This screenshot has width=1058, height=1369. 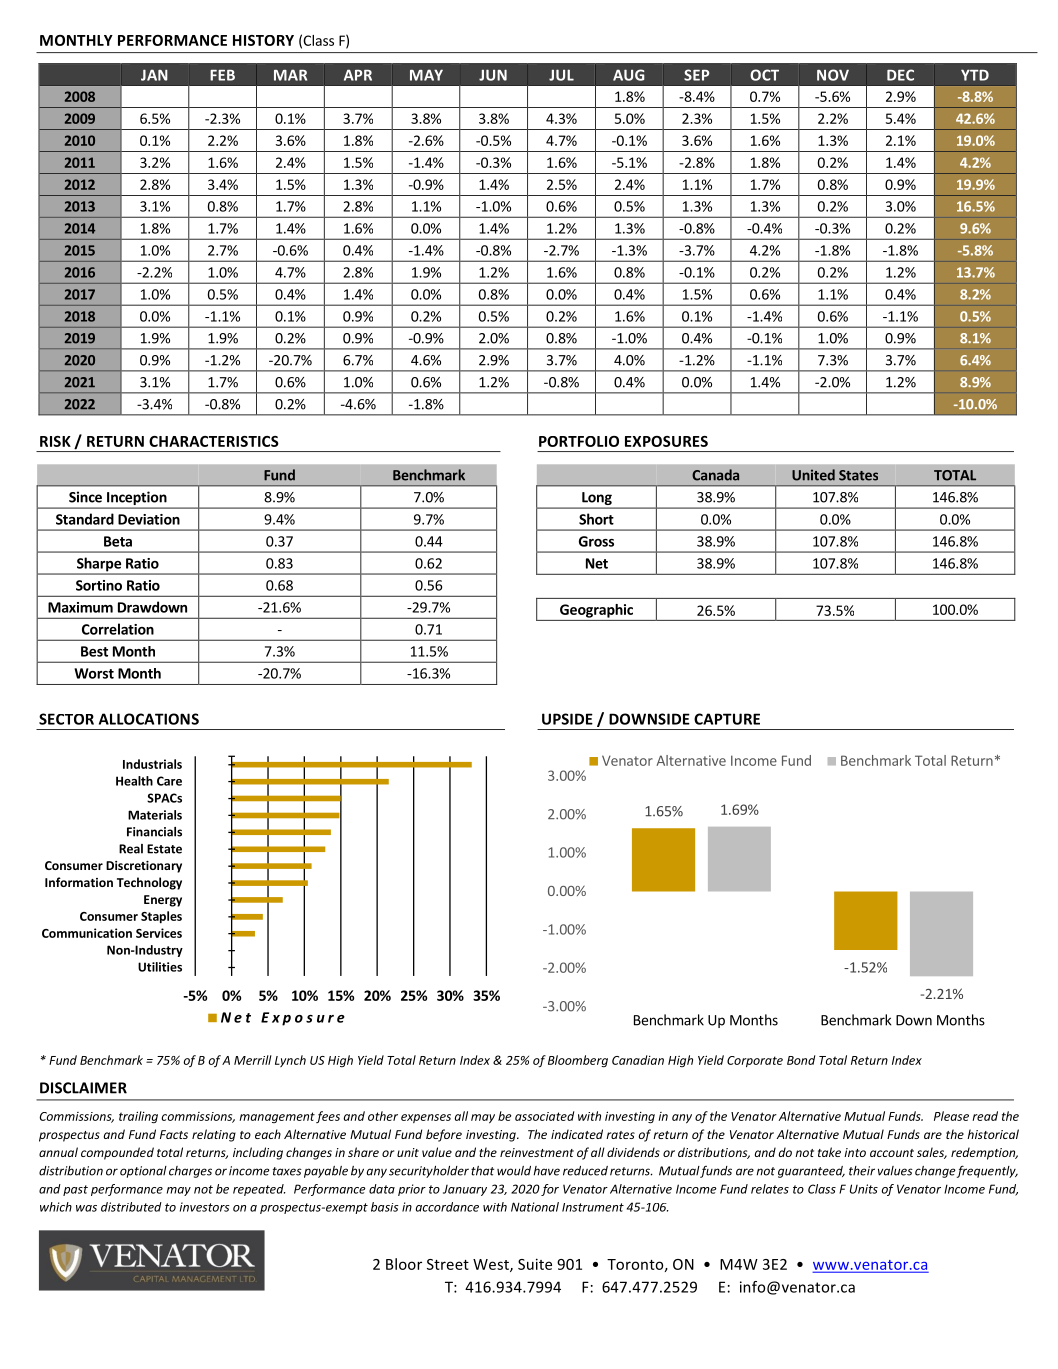 I want to click on Correlation, so click(x=118, y=629).
